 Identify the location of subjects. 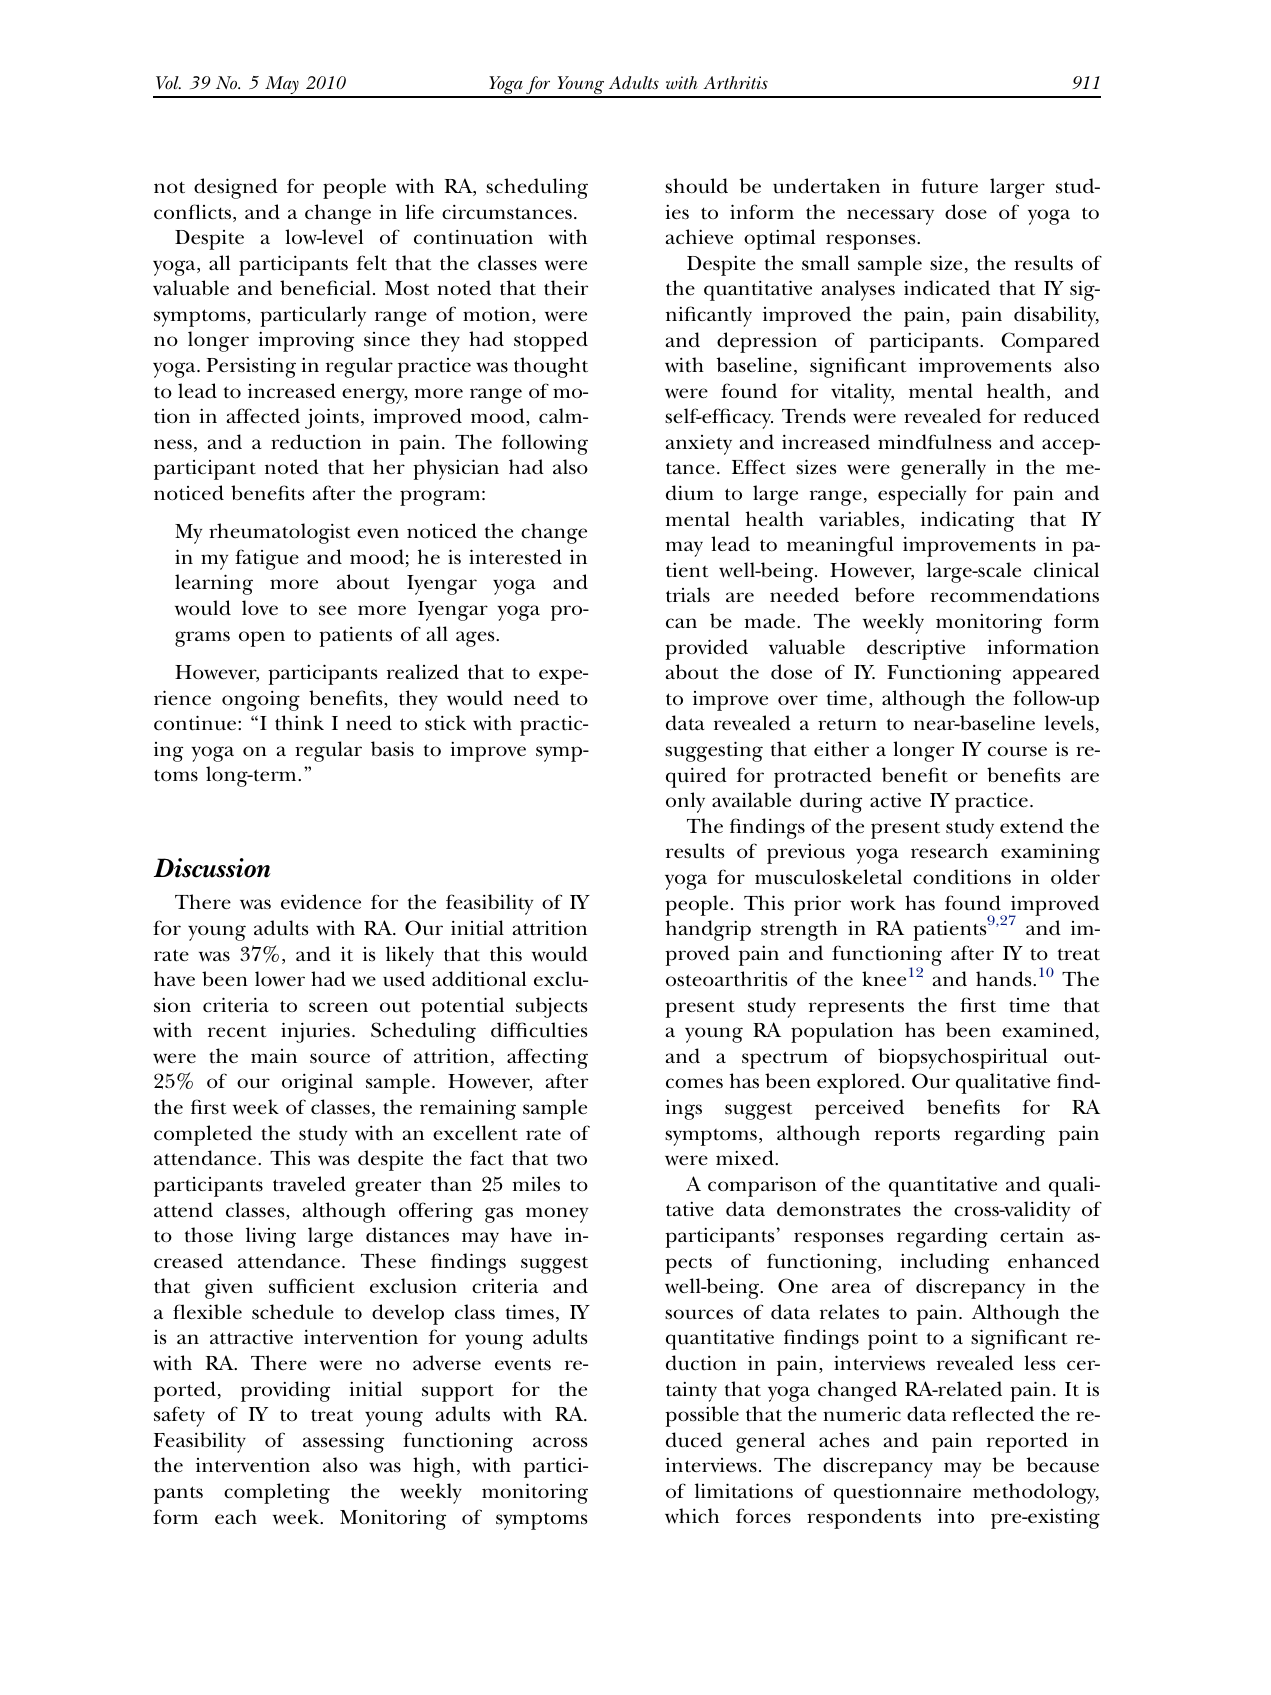
(552, 1007).
